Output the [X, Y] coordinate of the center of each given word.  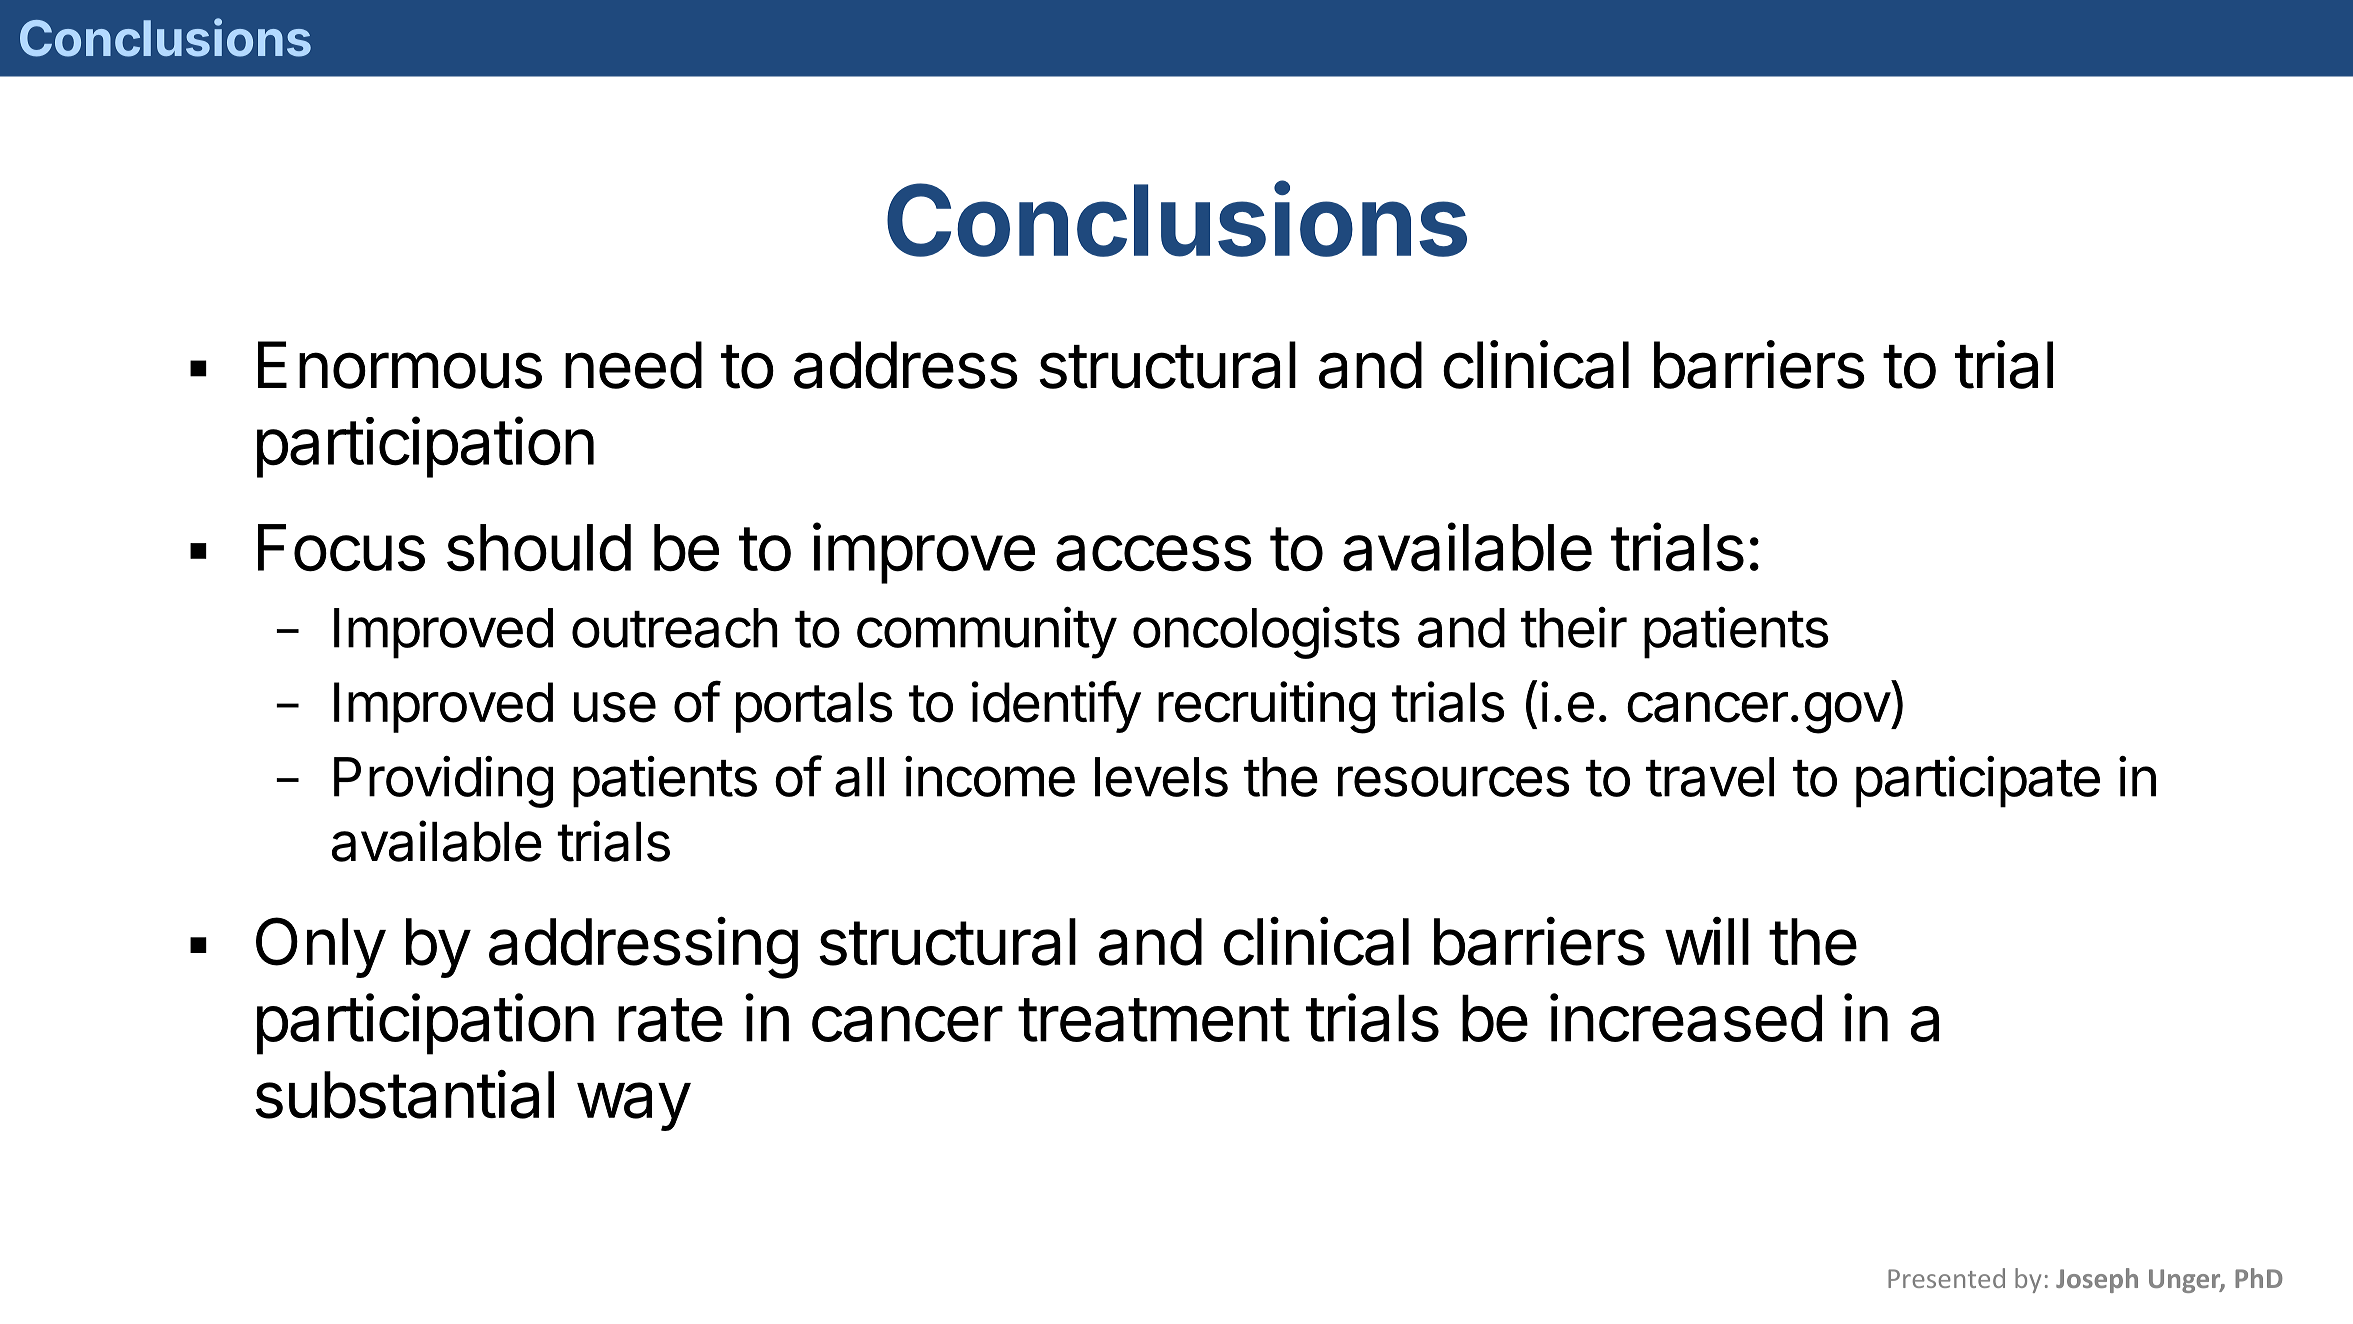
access [1154, 553]
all [859, 777]
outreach [675, 628]
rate [670, 1020]
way [633, 1106]
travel [1710, 777]
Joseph [2097, 1280]
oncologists [1266, 632]
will [1707, 941]
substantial [404, 1094]
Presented [1946, 1278]
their [1574, 627]
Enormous [400, 365]
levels [1161, 777]
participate [1978, 782]
